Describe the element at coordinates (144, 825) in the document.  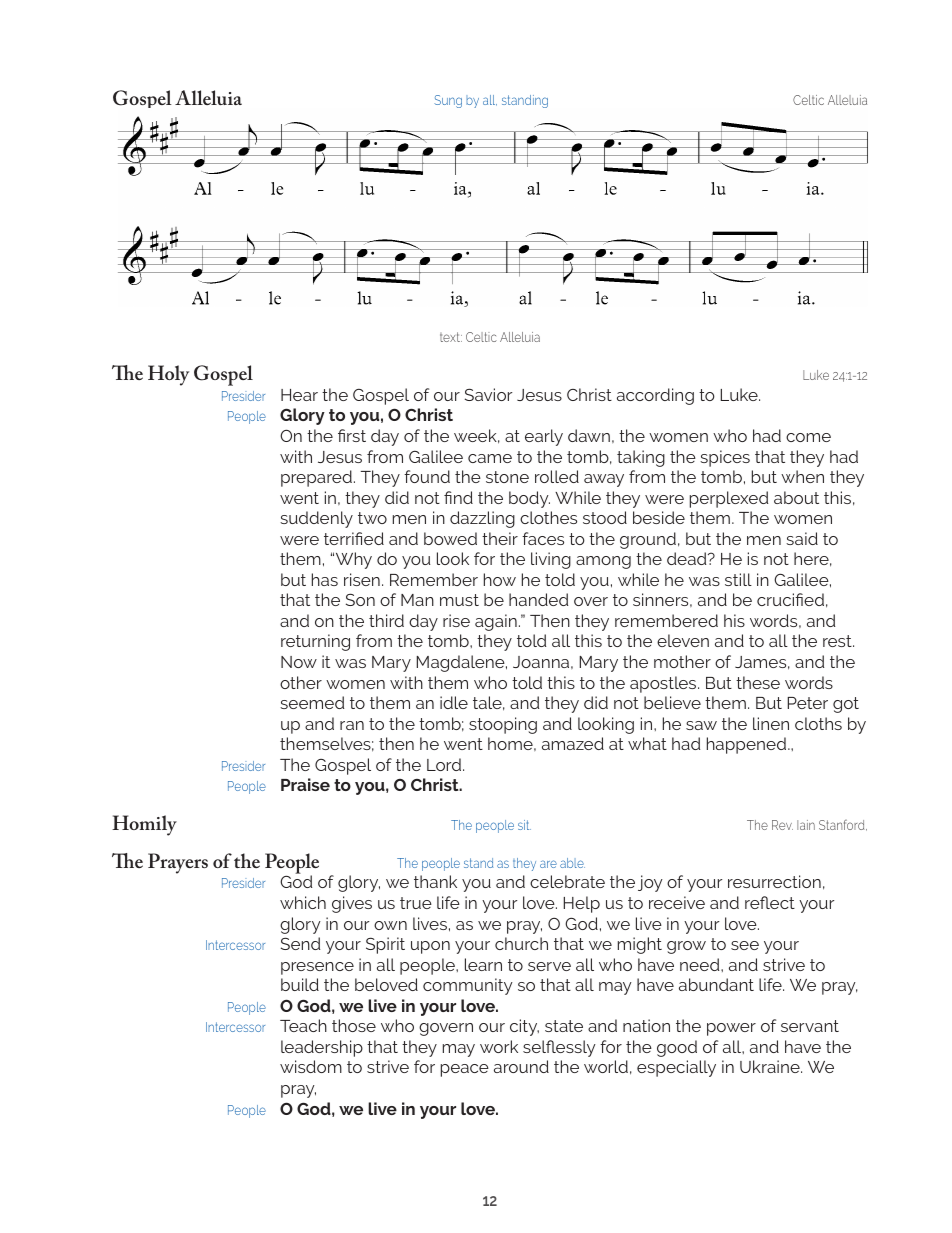
I see `Homily` at that location.
